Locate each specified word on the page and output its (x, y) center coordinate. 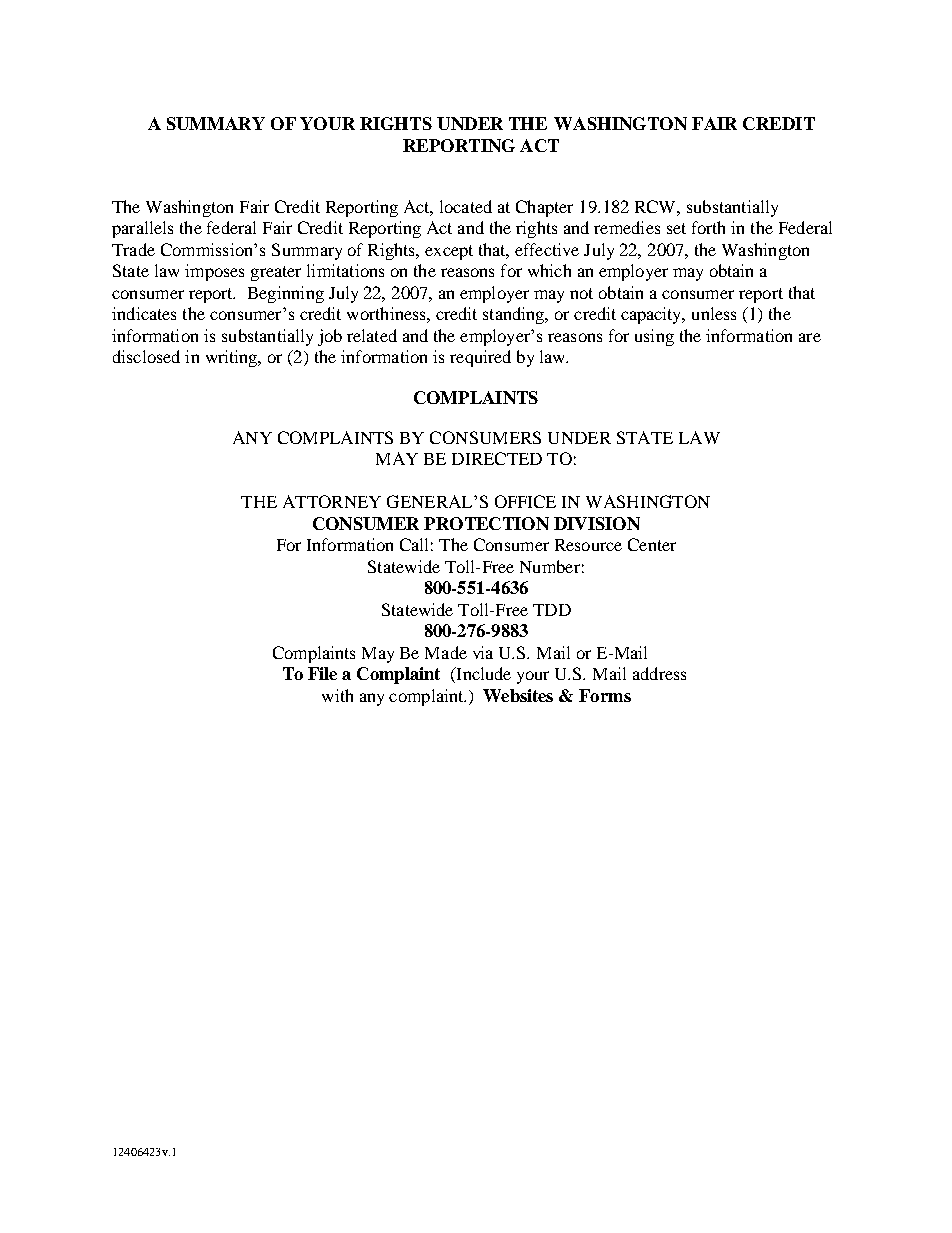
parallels (142, 229)
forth (708, 227)
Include (482, 675)
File (322, 673)
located (466, 206)
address (659, 673)
